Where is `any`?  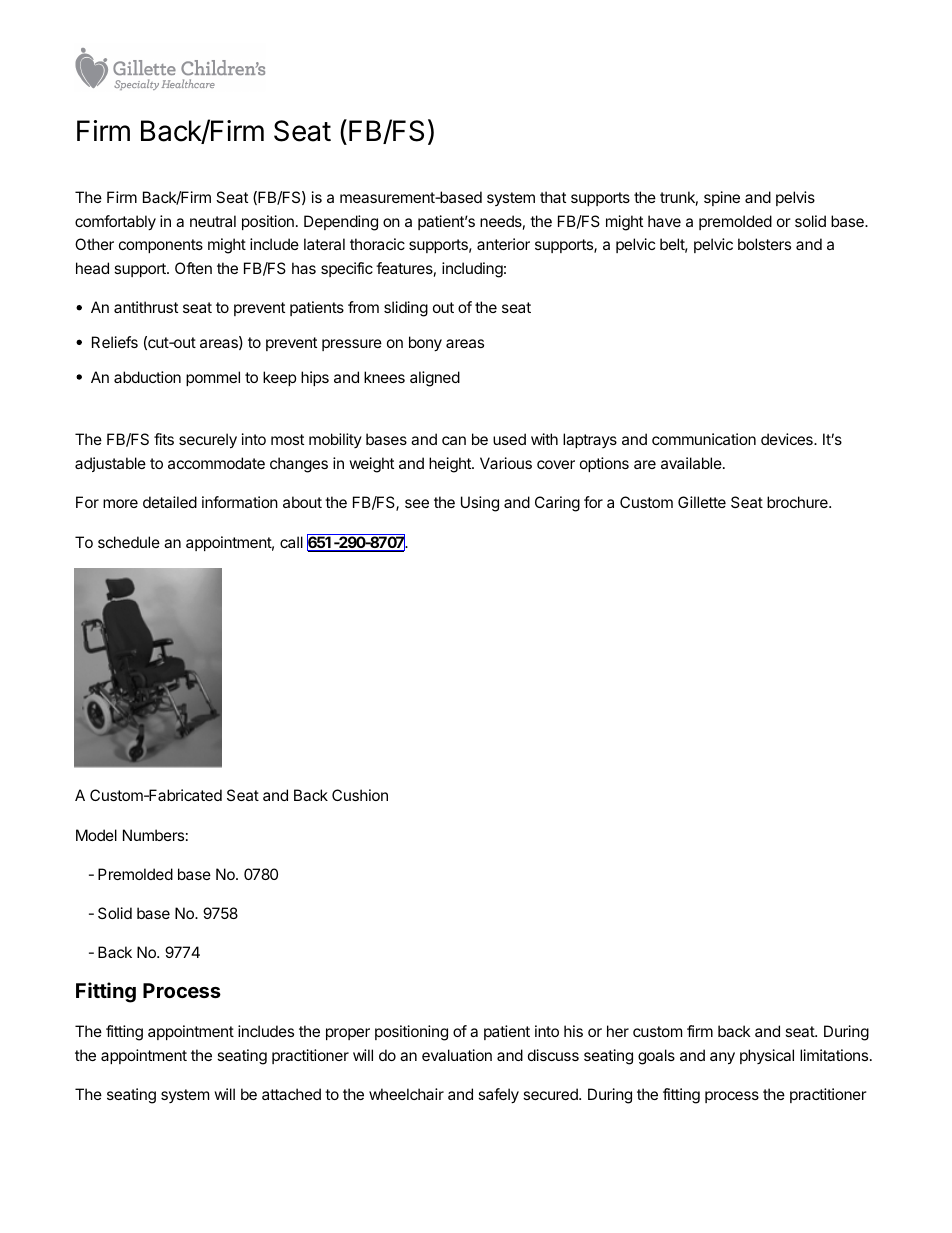 any is located at coordinates (722, 1058).
